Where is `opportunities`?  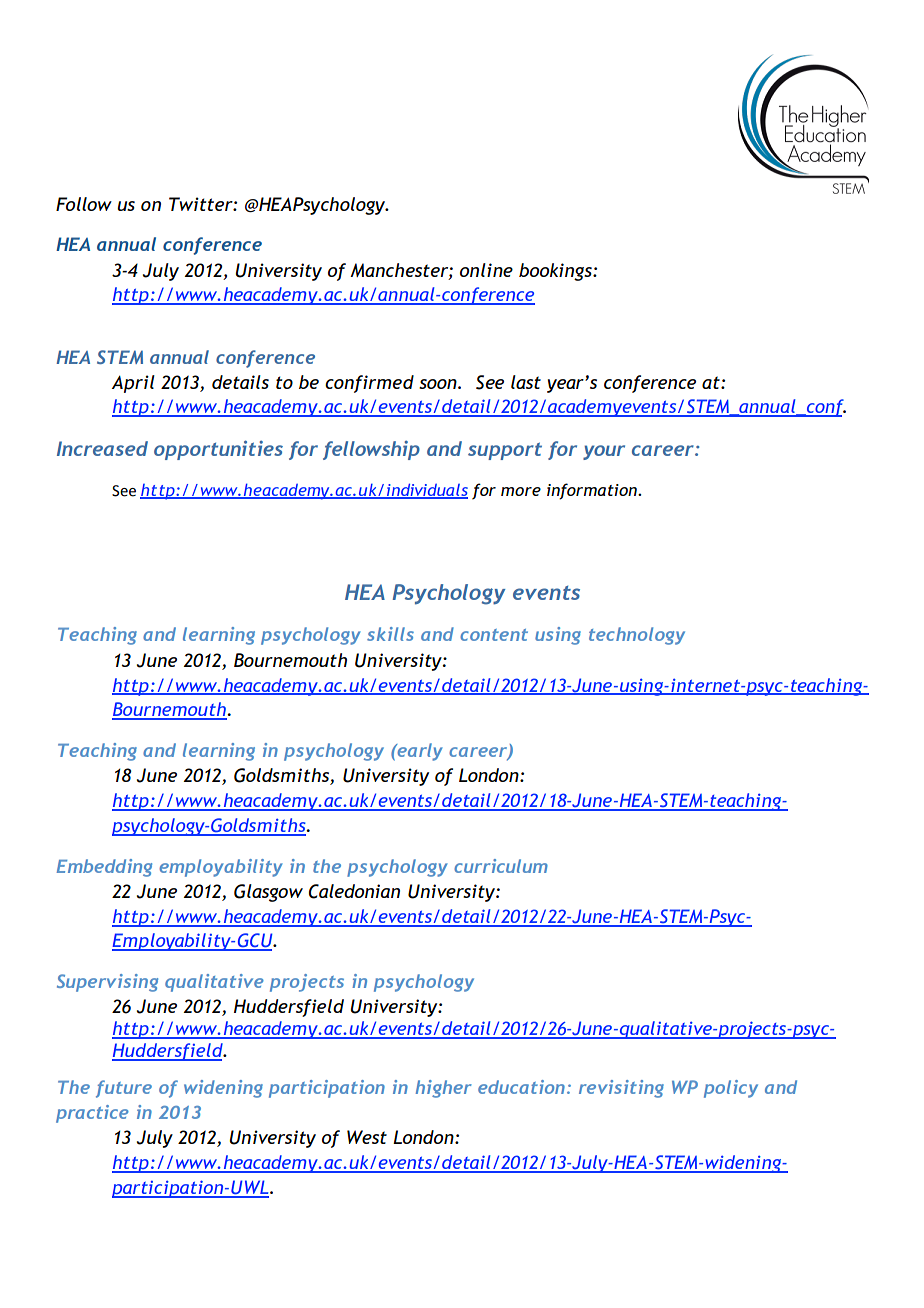
opportunities is located at coordinates (218, 450).
